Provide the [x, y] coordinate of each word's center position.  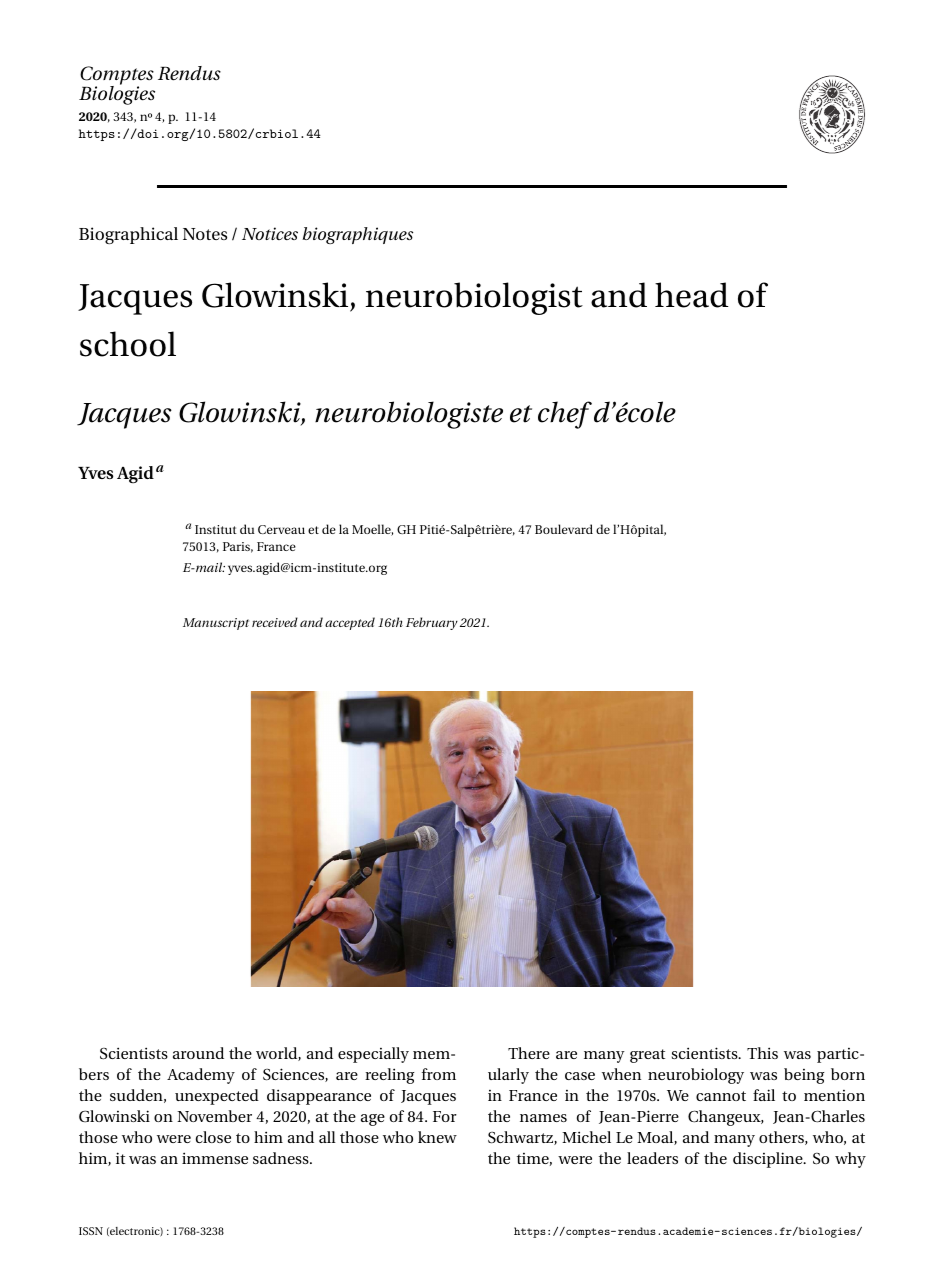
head [692, 295]
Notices [270, 233]
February [432, 623]
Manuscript [216, 624]
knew [437, 1137]
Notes [205, 234]
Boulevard [564, 529]
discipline [769, 1160]
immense [215, 1158]
